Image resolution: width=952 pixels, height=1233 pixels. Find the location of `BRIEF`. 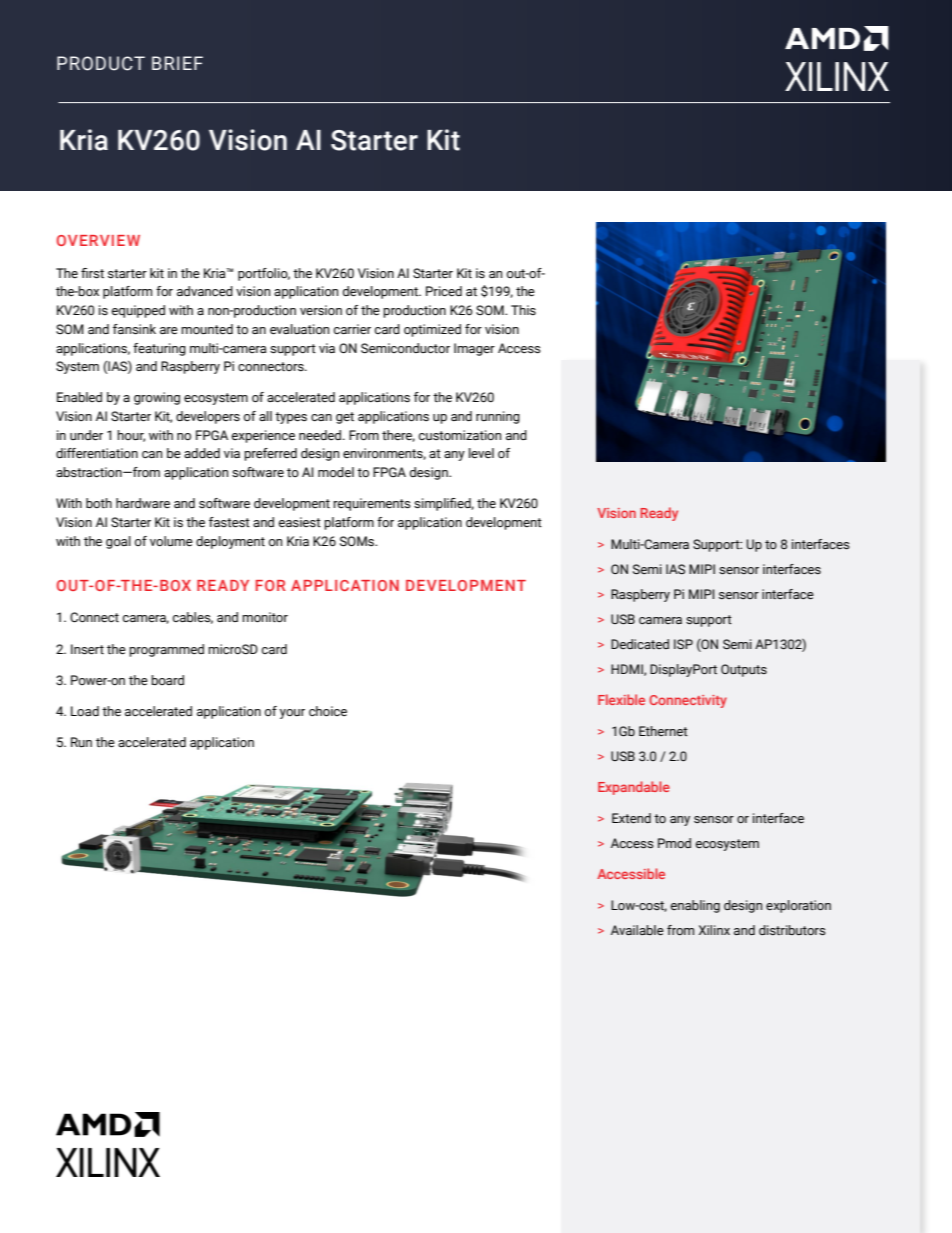

BRIEF is located at coordinates (177, 63).
